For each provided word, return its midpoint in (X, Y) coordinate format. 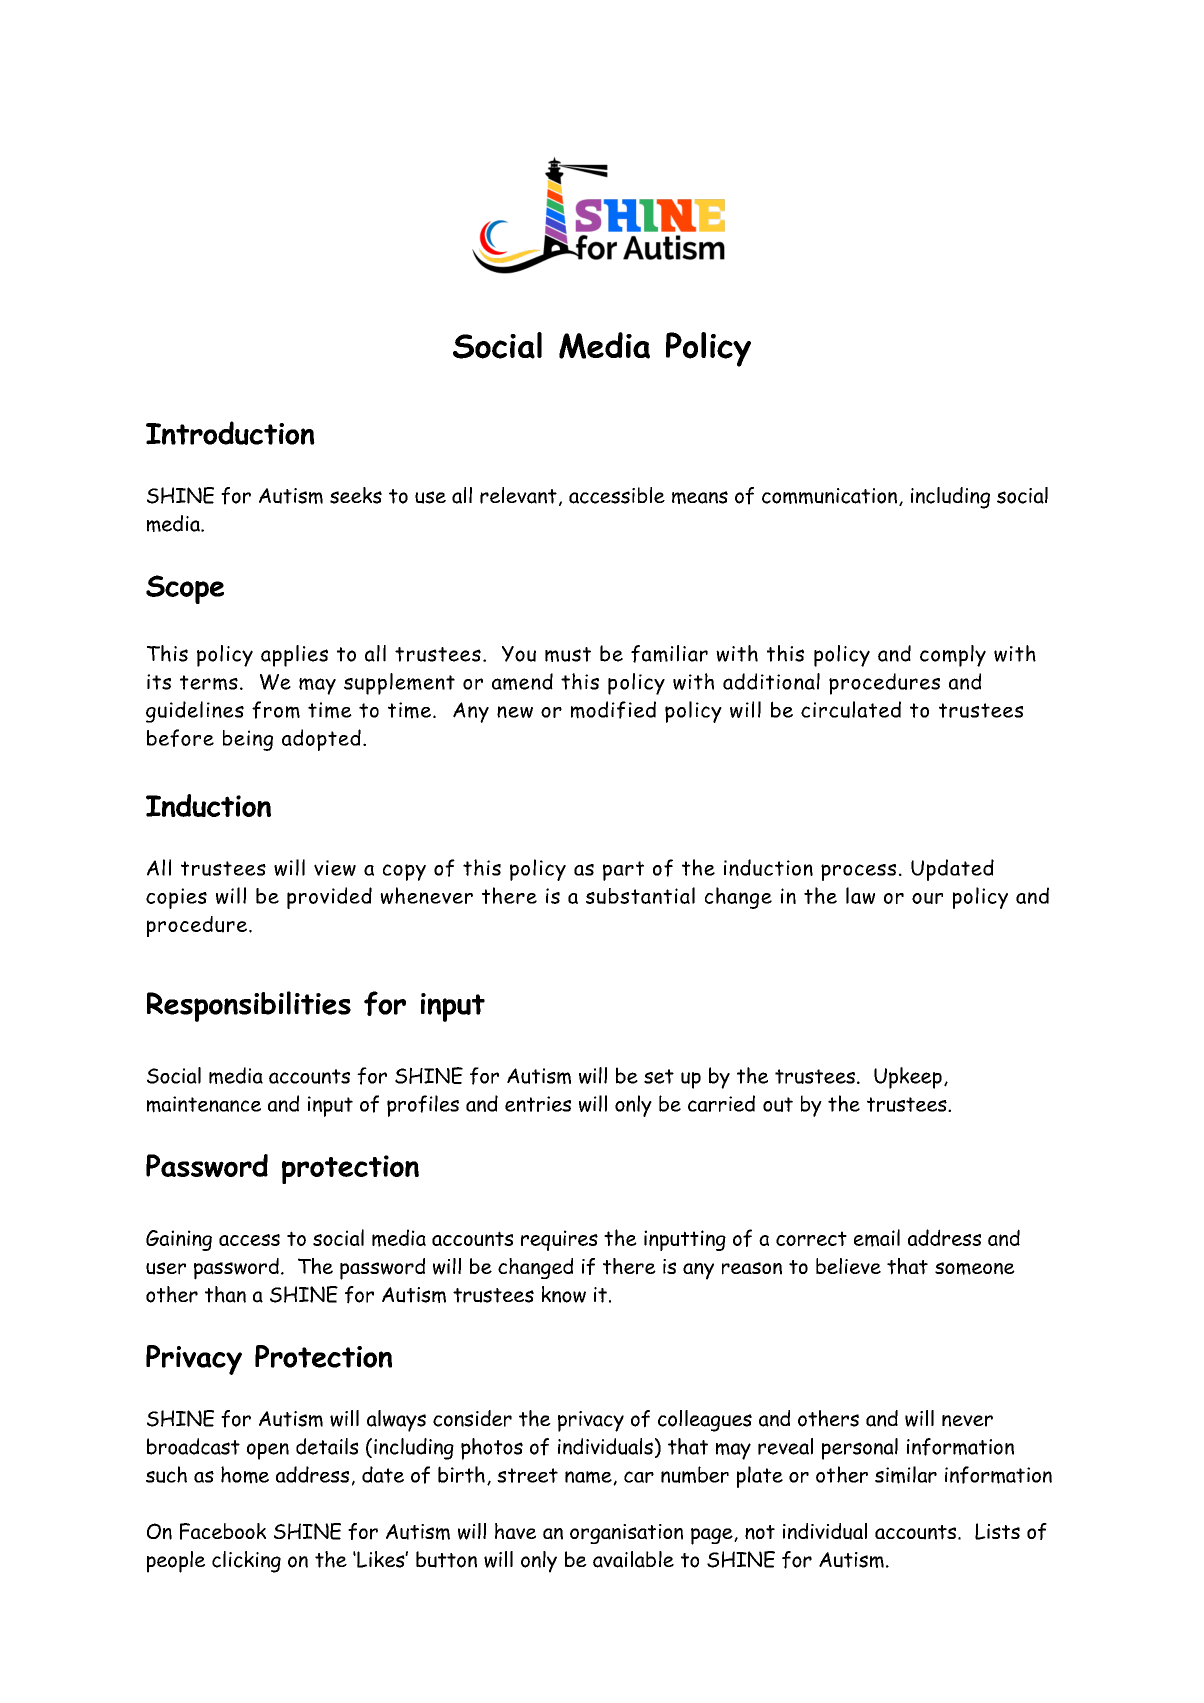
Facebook (223, 1531)
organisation (626, 1534)
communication (831, 497)
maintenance (204, 1104)
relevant (518, 495)
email (877, 1238)
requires (559, 1240)
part (623, 871)
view (335, 868)
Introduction (230, 433)
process (858, 872)
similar (906, 1475)
